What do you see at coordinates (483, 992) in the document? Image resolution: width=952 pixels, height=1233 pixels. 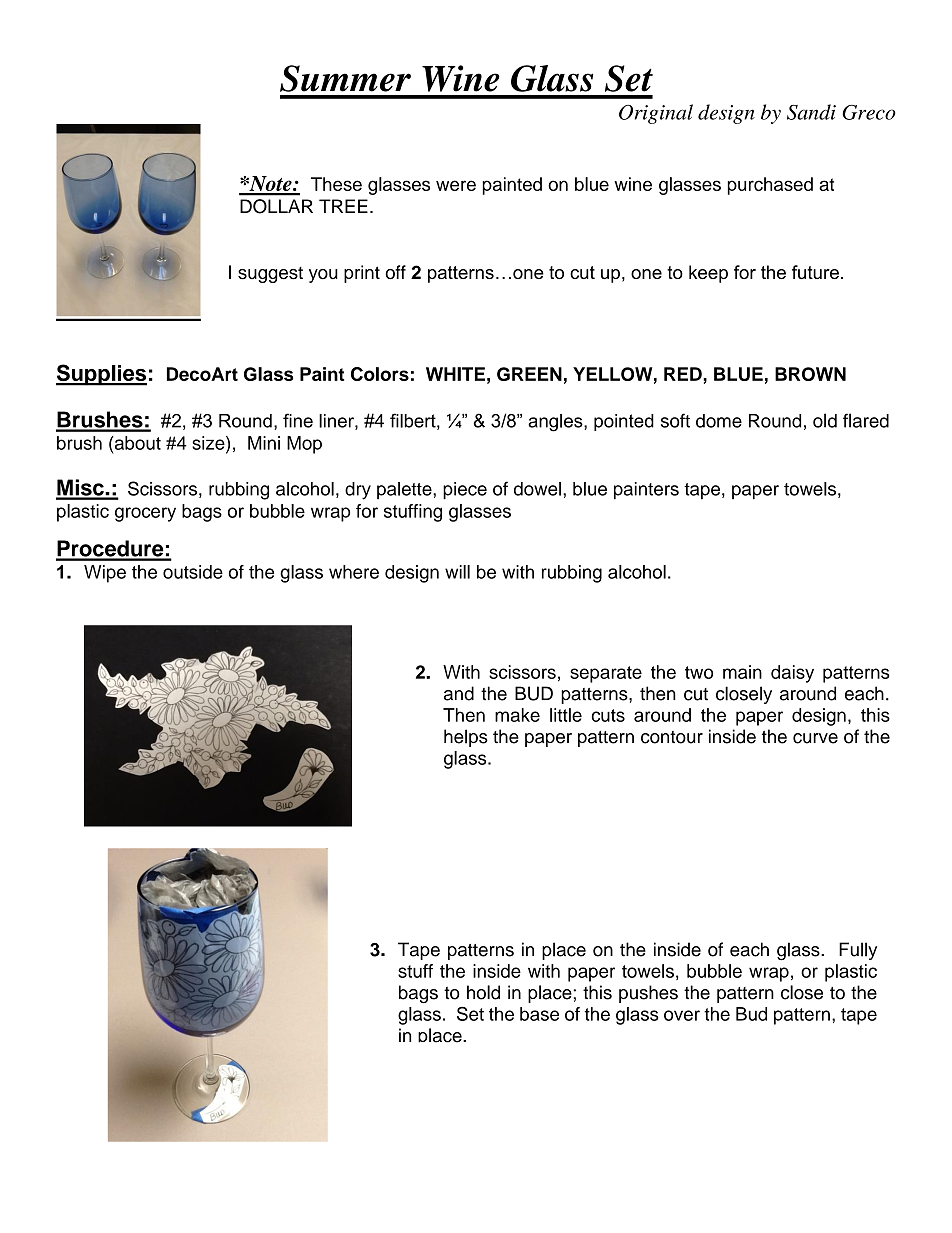 I see `hold` at bounding box center [483, 992].
